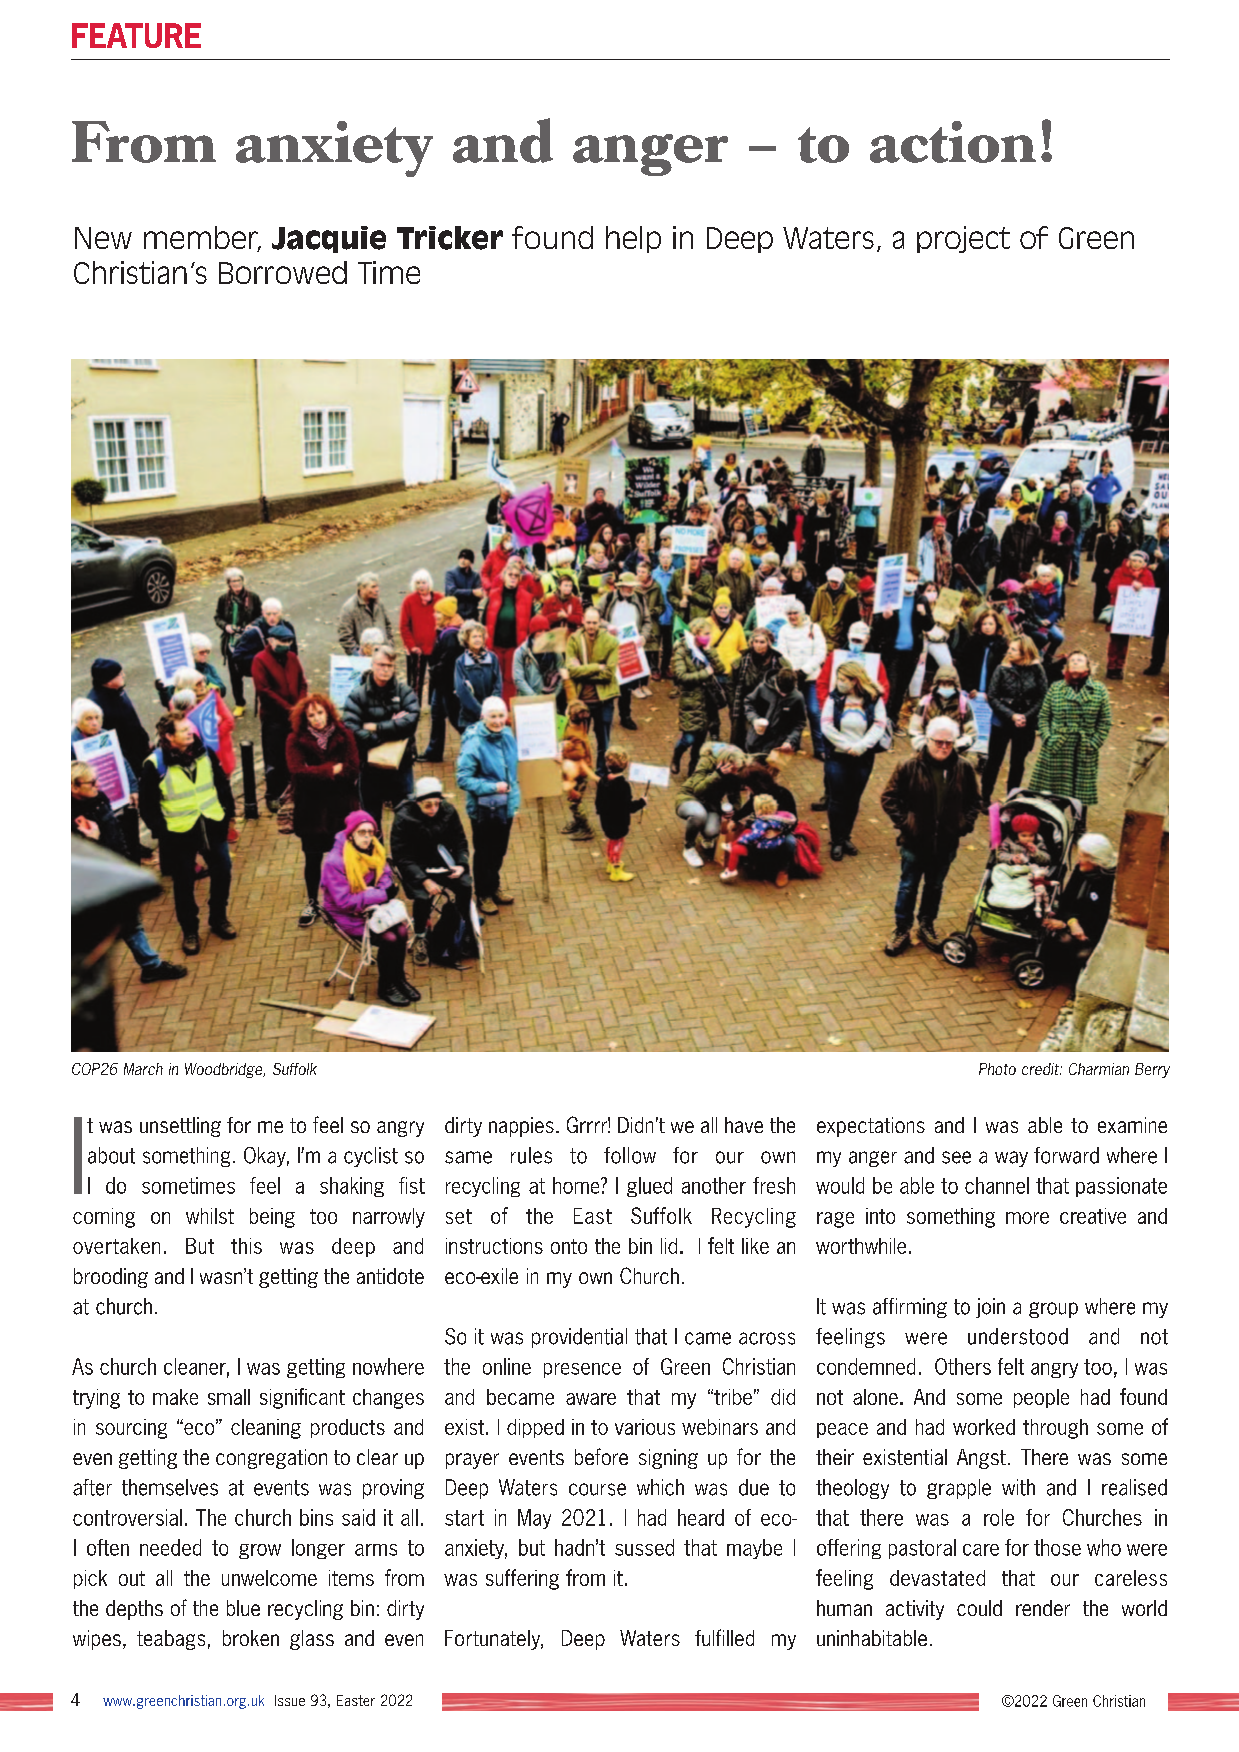 This document has height=1752, width=1239. I want to click on unsettling, so click(180, 1127).
